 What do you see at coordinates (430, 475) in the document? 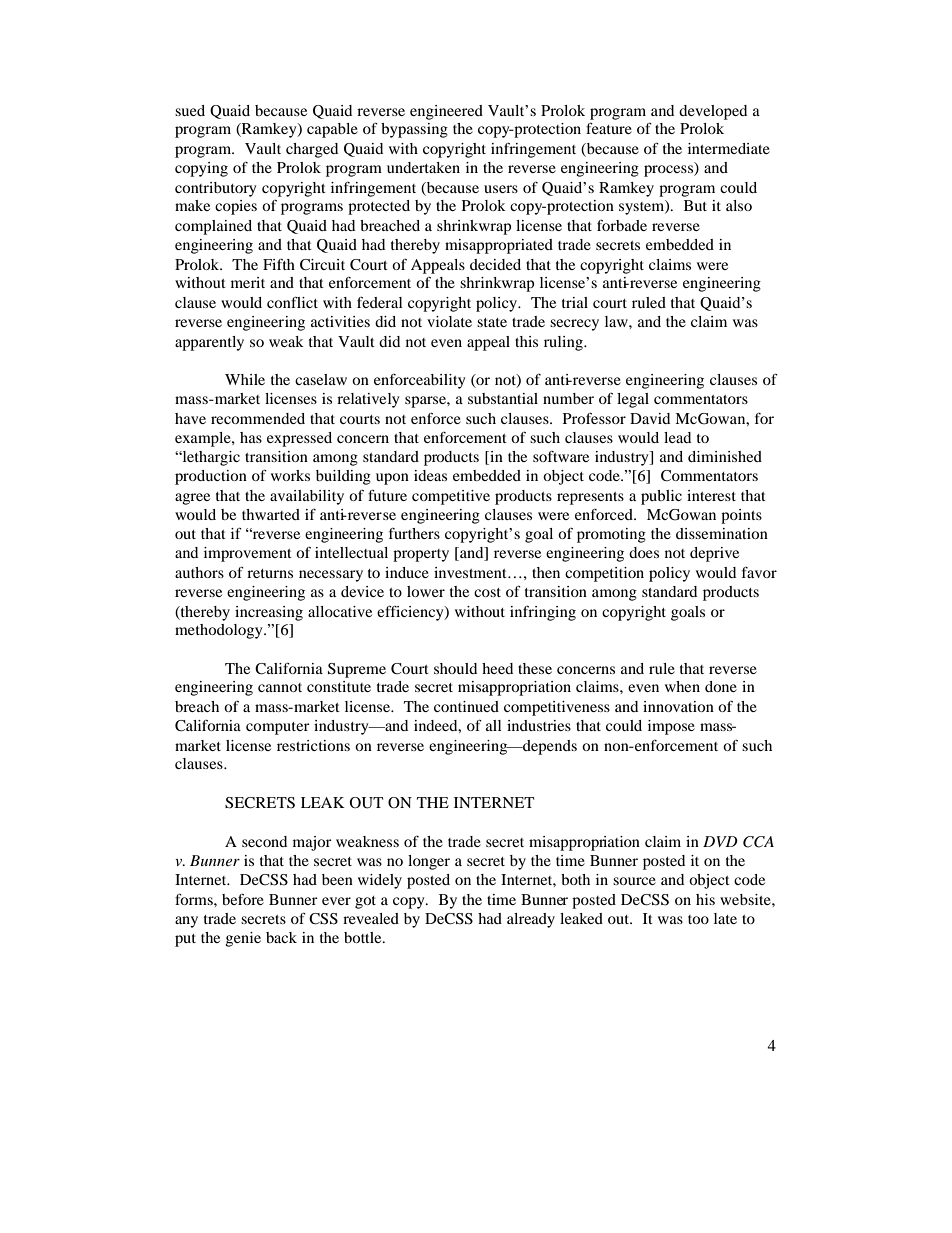
I see `ideas` at bounding box center [430, 475].
